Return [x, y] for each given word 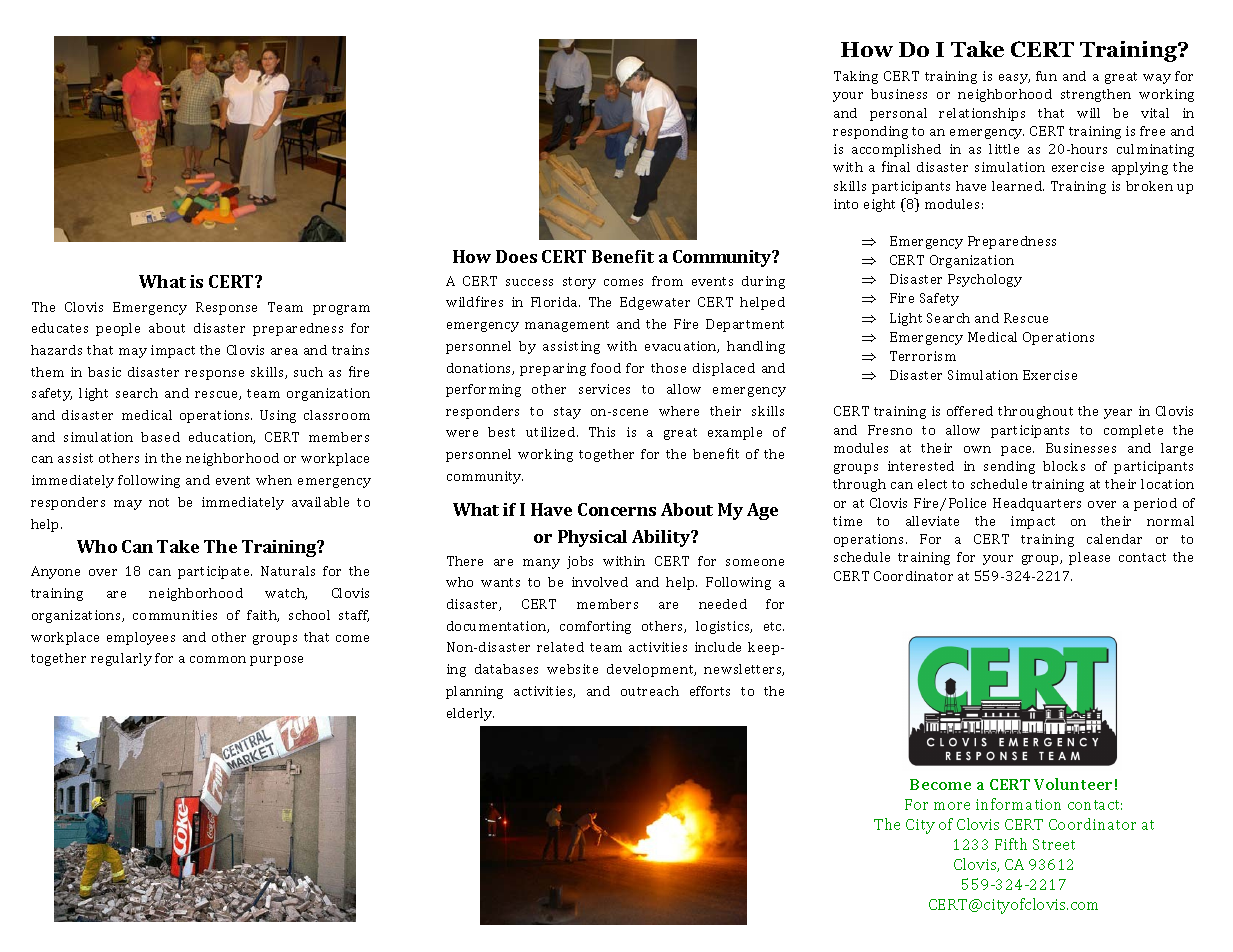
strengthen [1096, 95]
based [160, 437]
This [602, 432]
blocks [1064, 466]
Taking [856, 77]
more [952, 806]
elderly [470, 714]
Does [516, 256]
